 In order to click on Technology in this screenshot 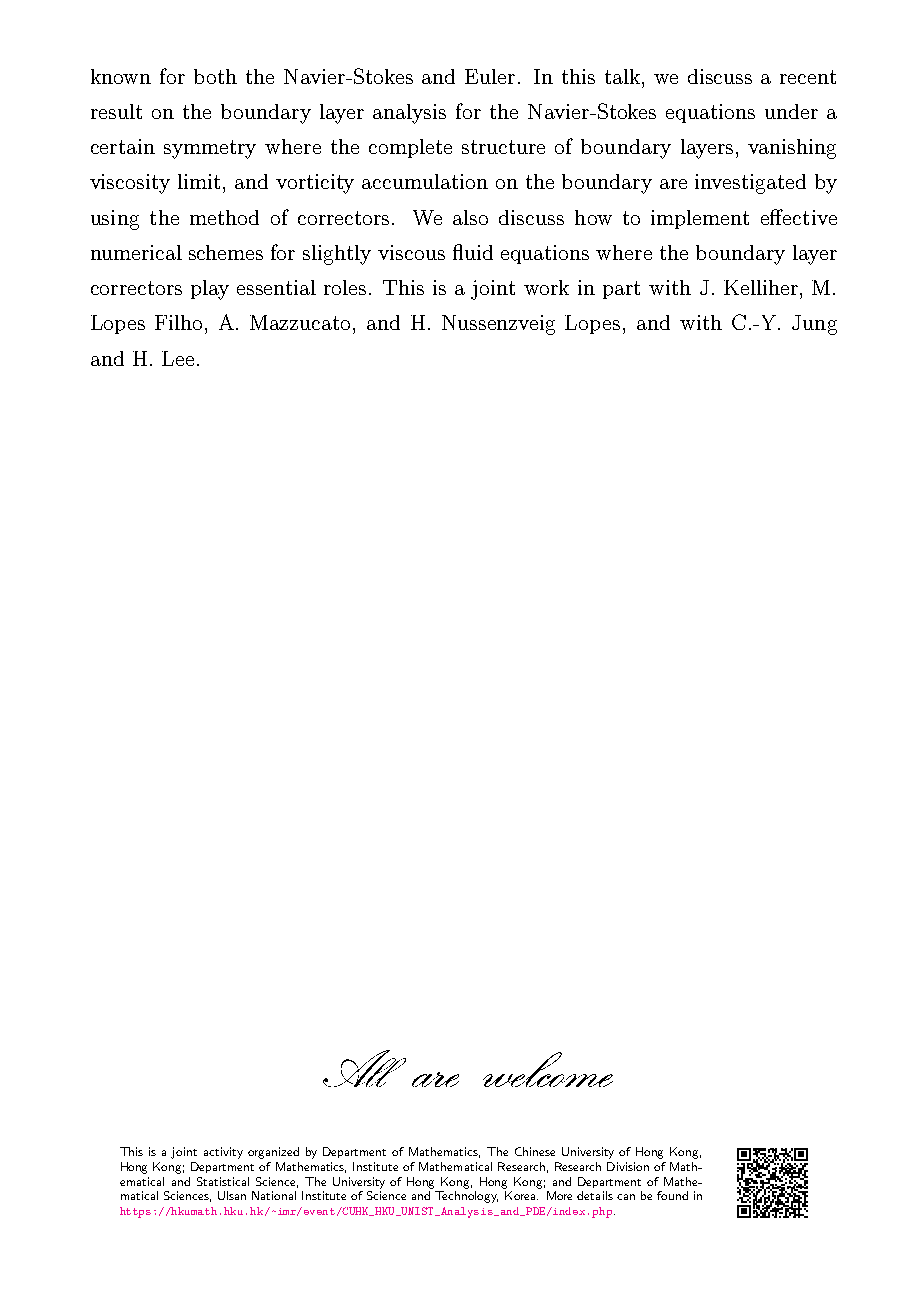, I will do `click(466, 1197)`.
